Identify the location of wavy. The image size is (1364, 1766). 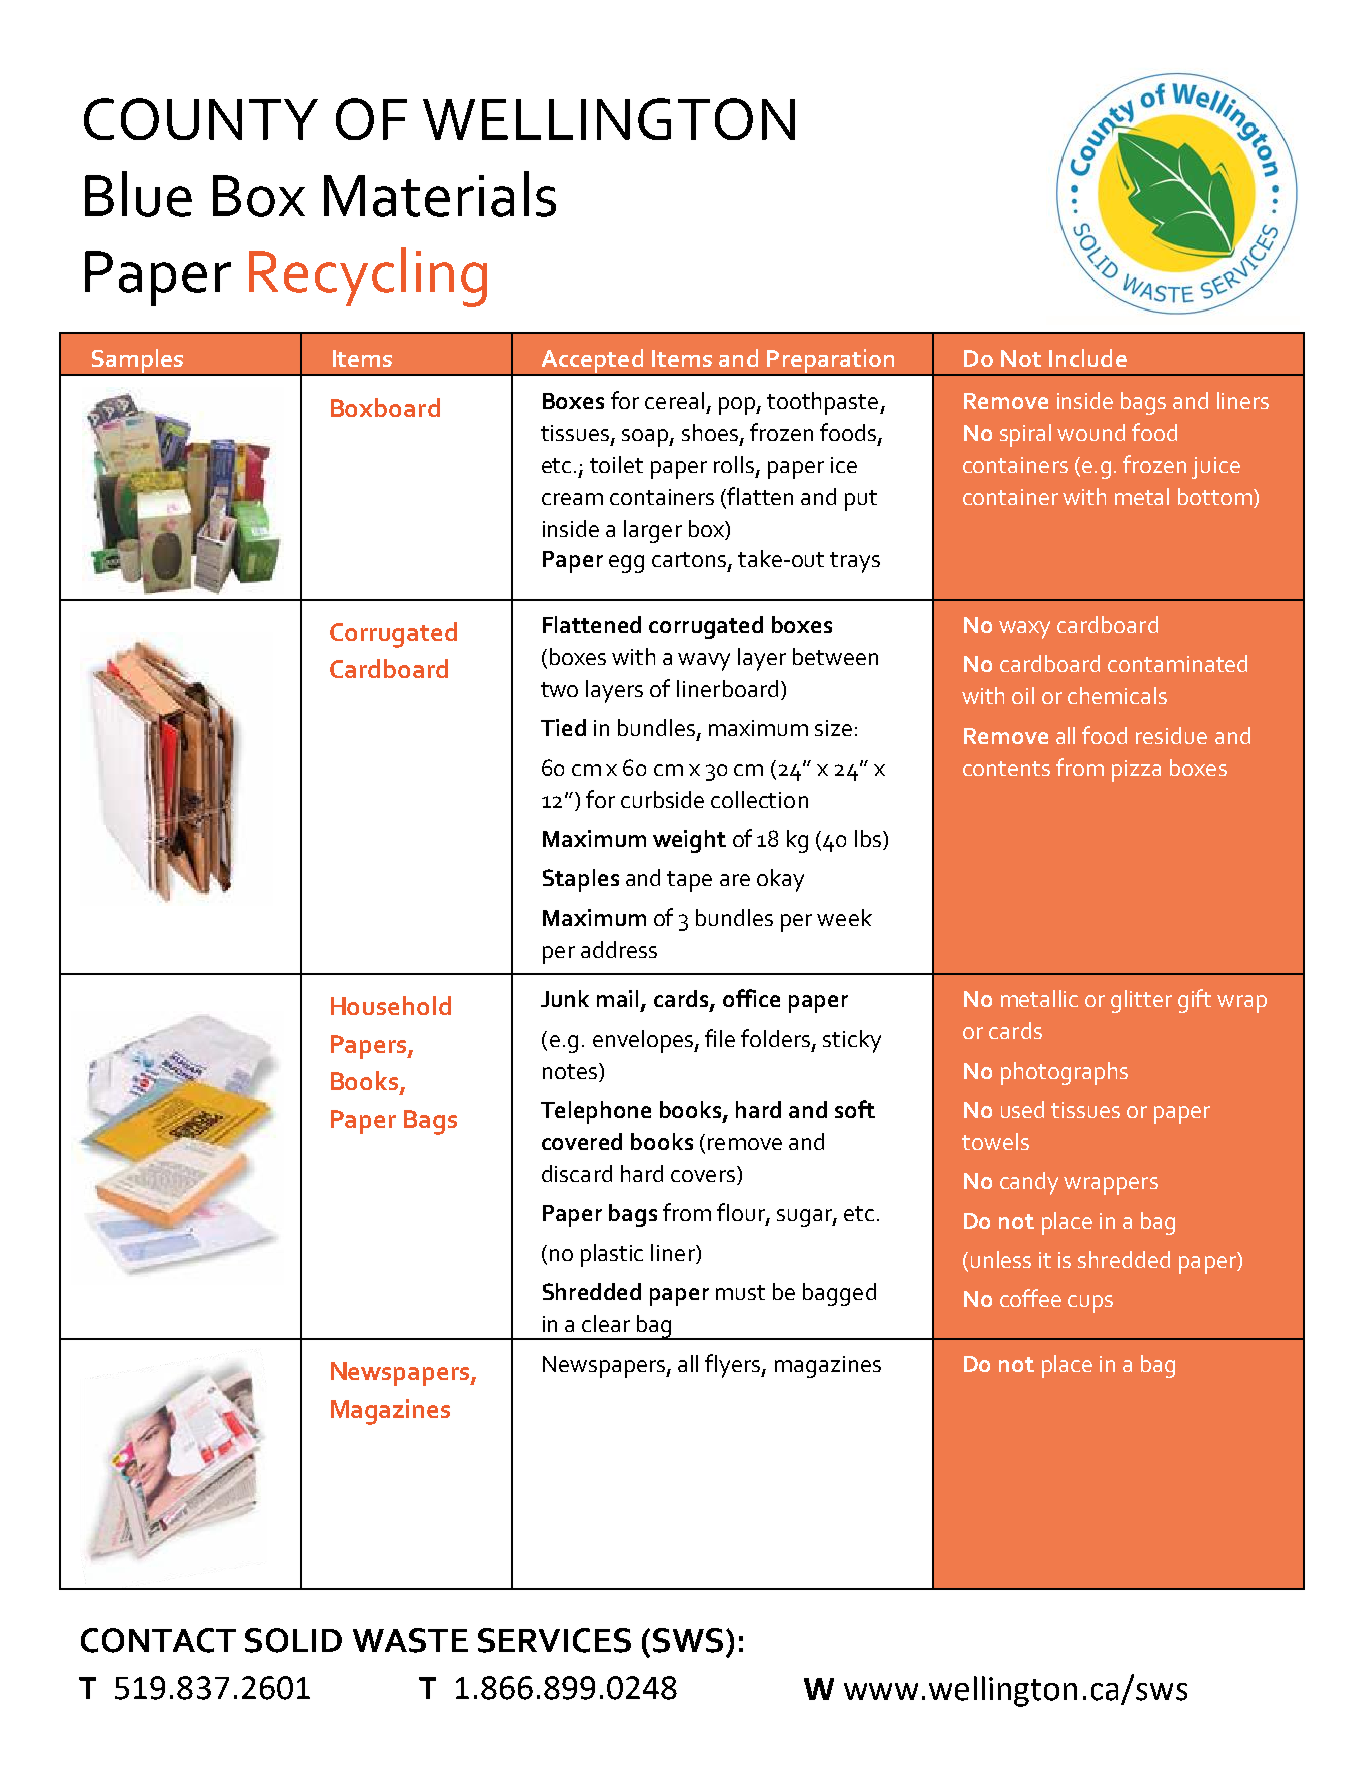
(704, 662).
